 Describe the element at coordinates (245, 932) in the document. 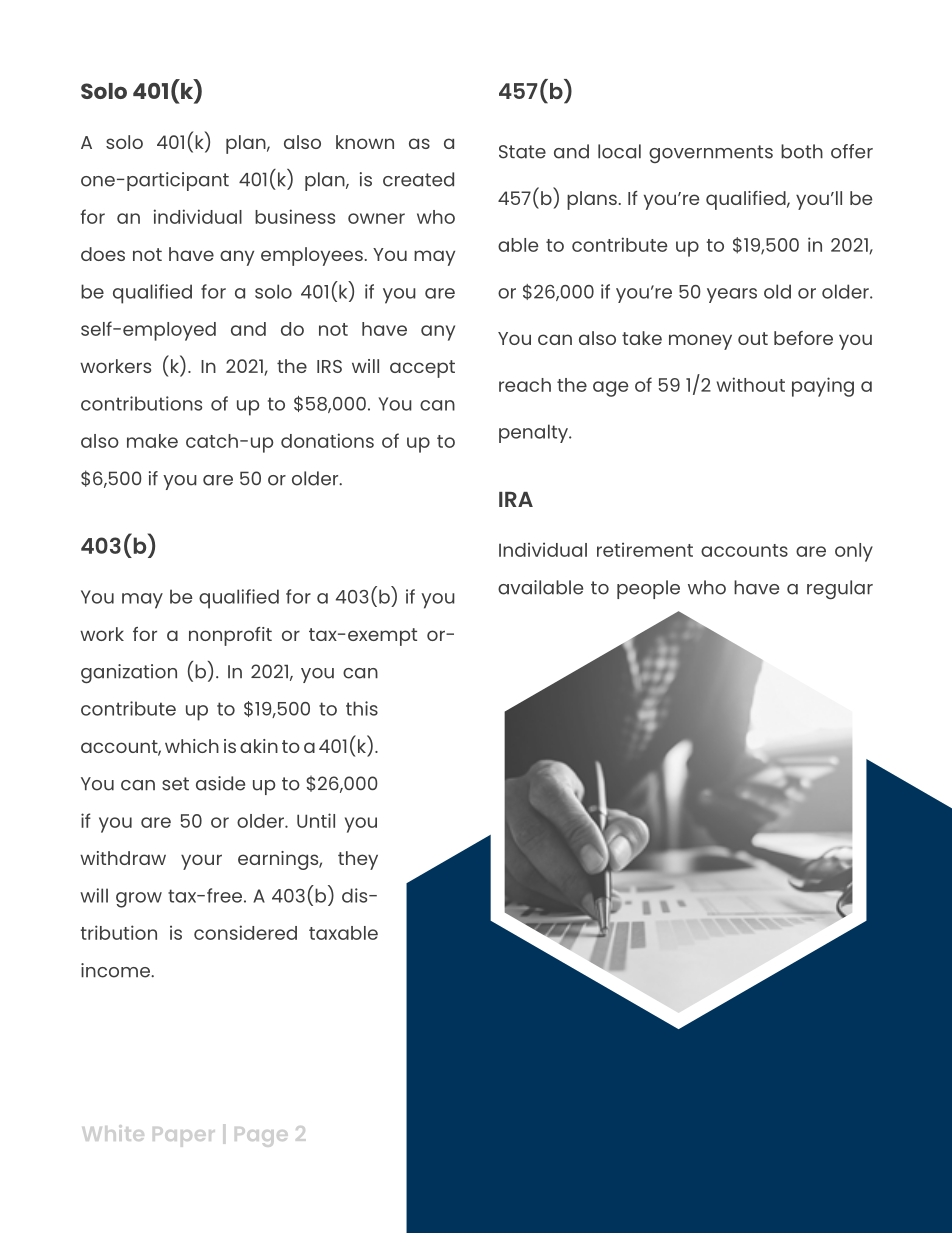

I see `considered` at that location.
